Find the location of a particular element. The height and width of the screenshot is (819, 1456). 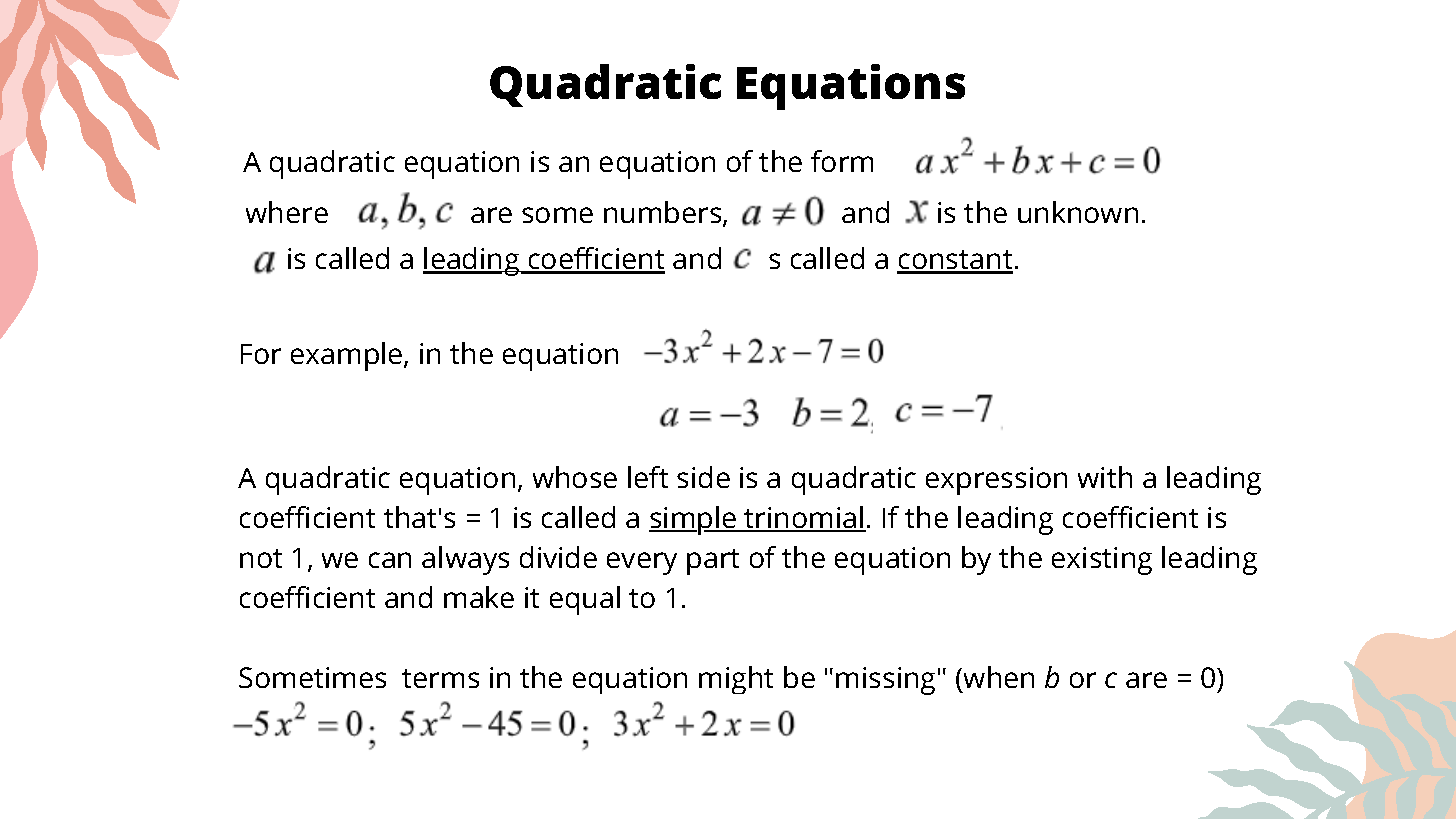

might is located at coordinates (736, 680).
